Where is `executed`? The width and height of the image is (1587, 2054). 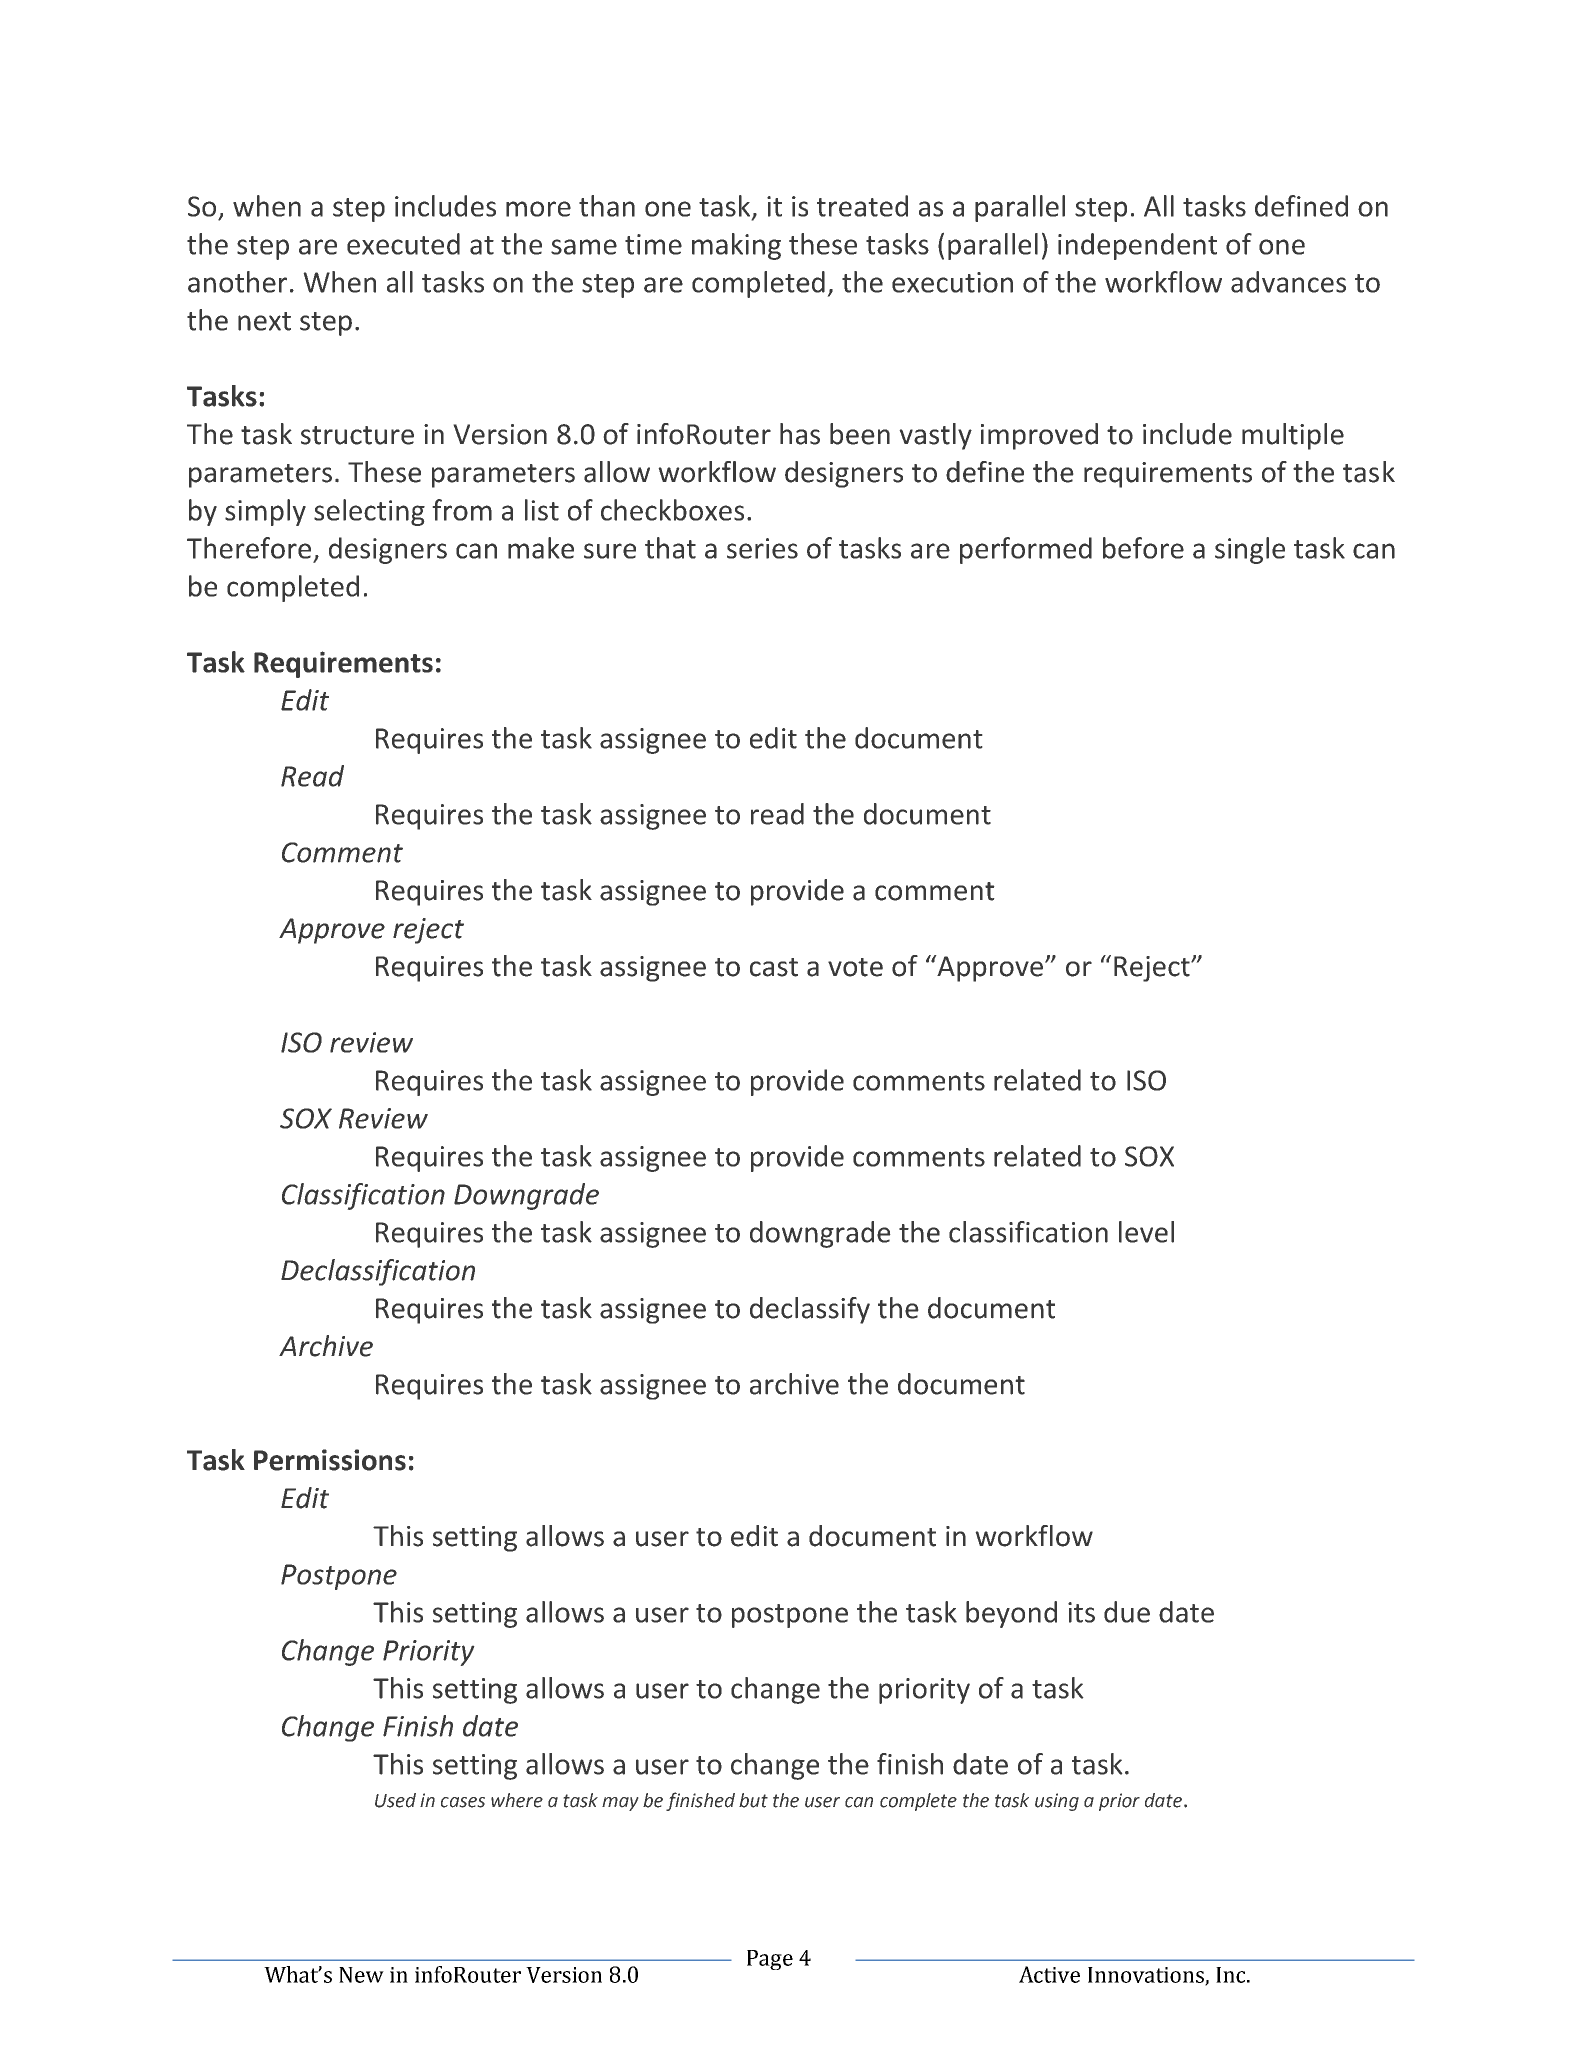
executed is located at coordinates (403, 244).
